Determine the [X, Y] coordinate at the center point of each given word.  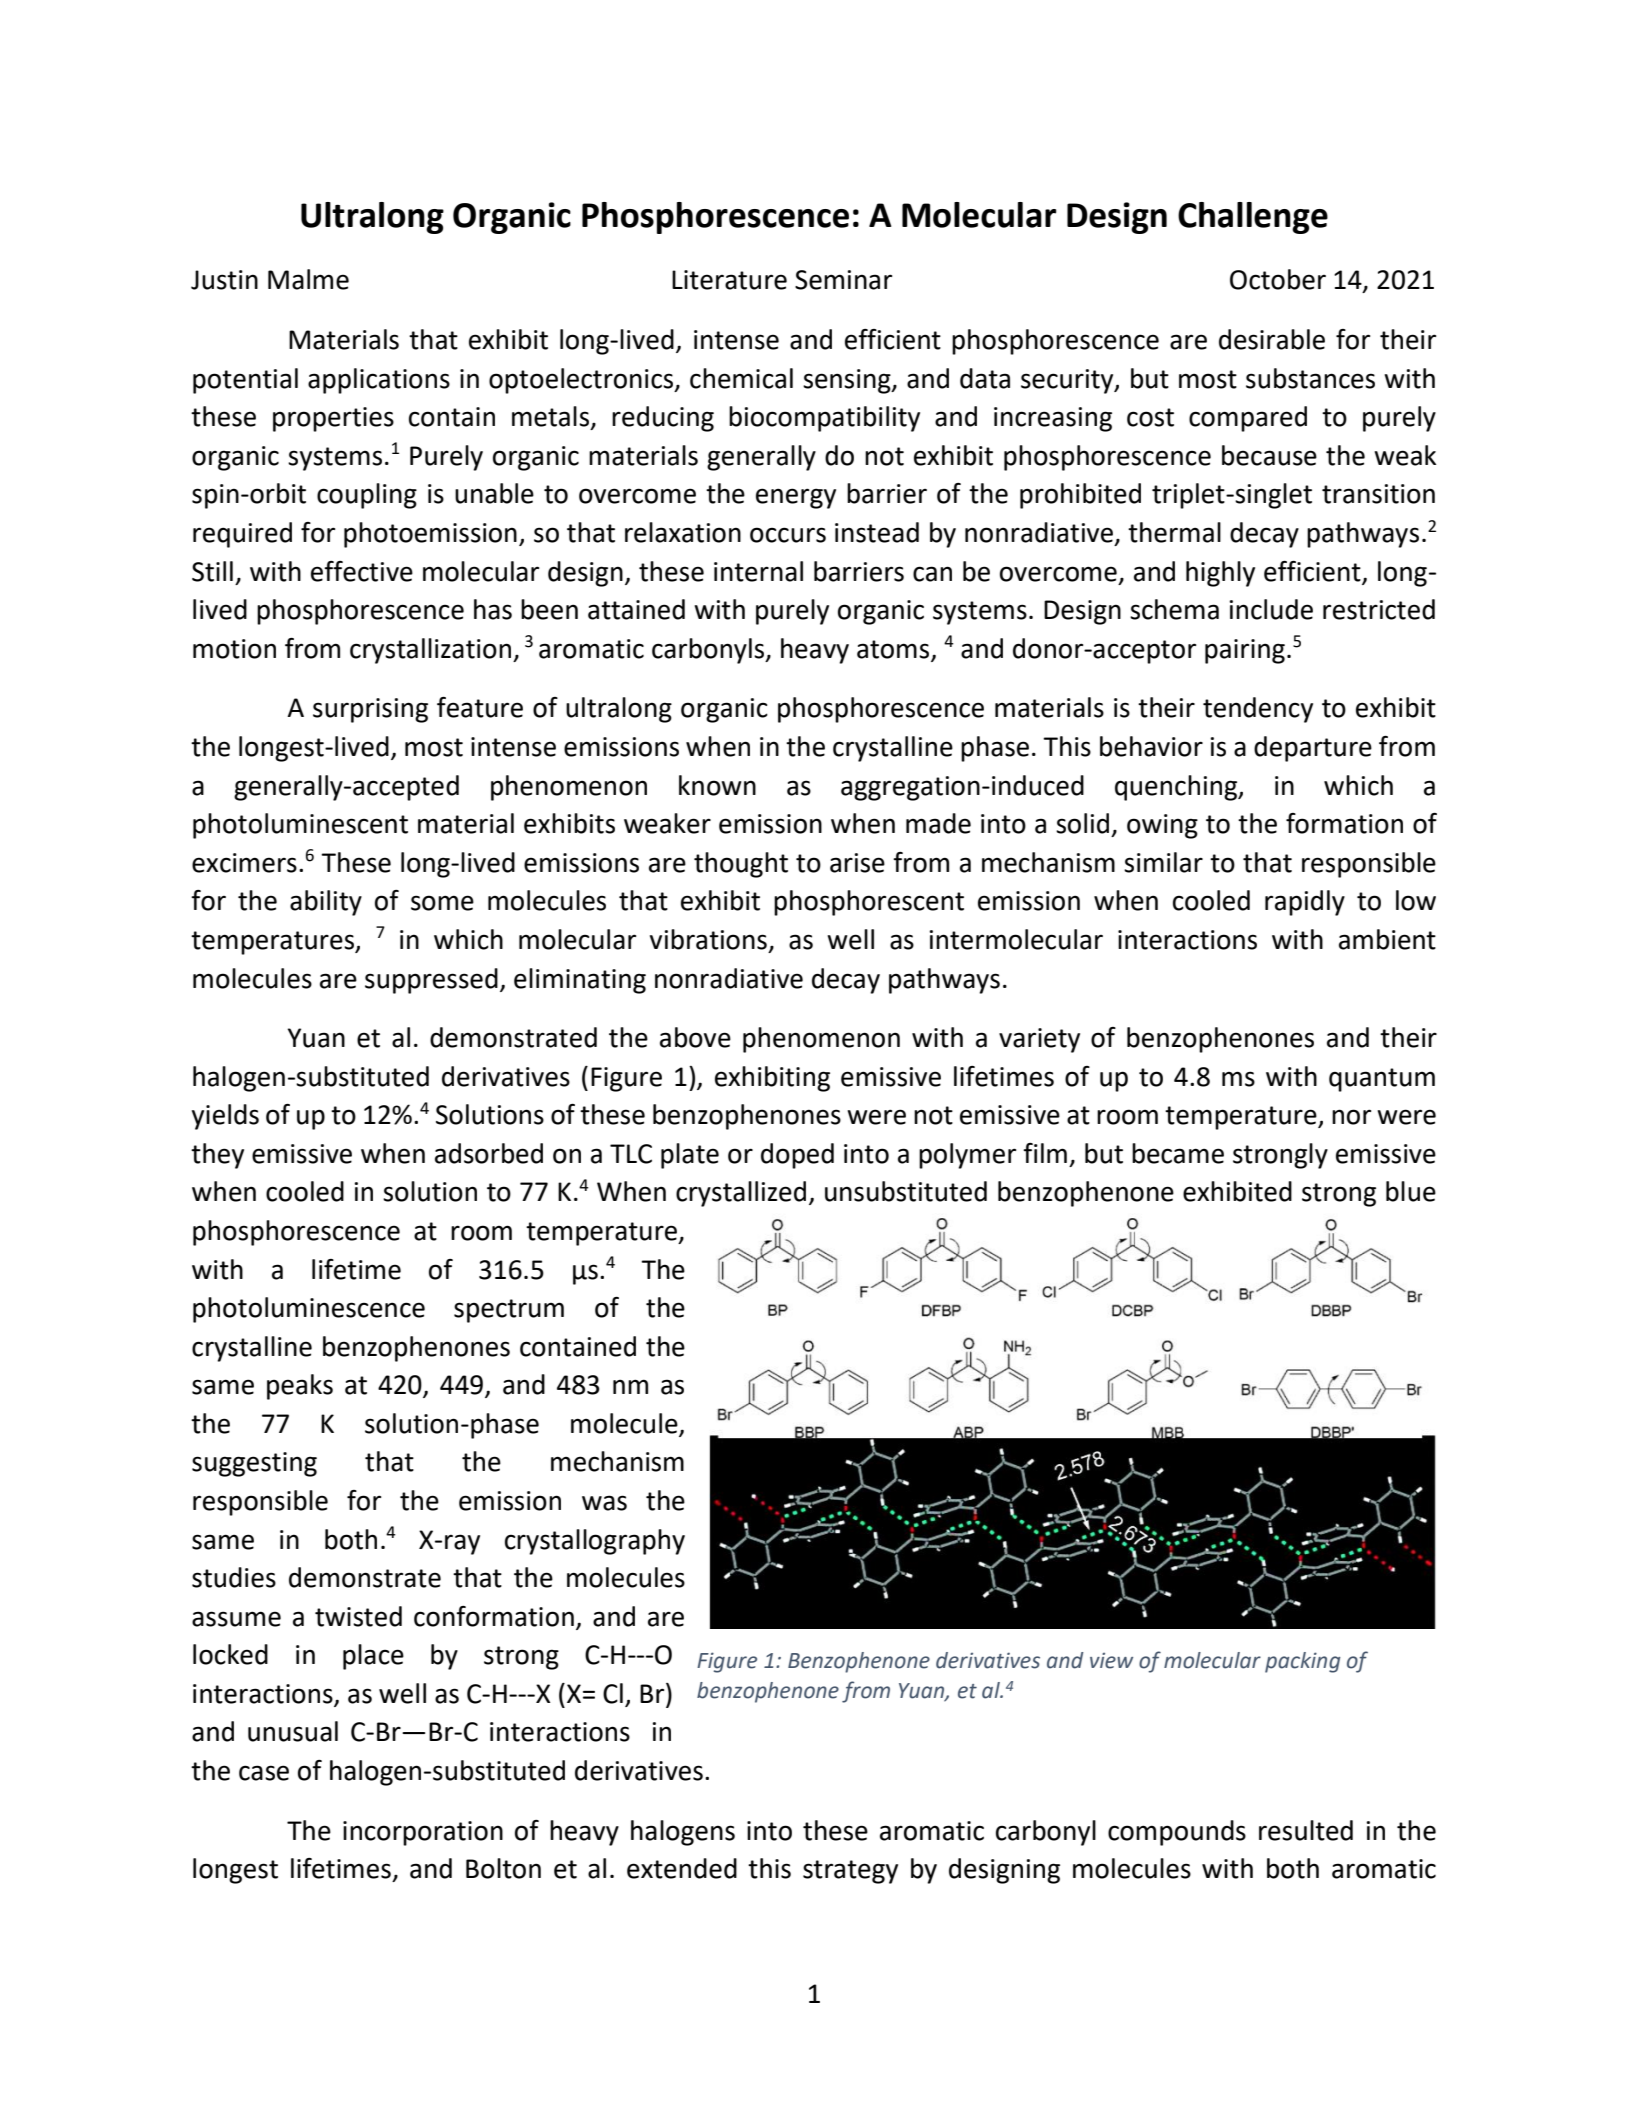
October [1278, 279]
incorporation [423, 1833]
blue [1411, 1191]
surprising [370, 710]
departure [1313, 749]
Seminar [843, 280]
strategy [850, 1872]
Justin [224, 280]
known [717, 785]
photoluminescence [309, 1310]
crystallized [741, 1194]
